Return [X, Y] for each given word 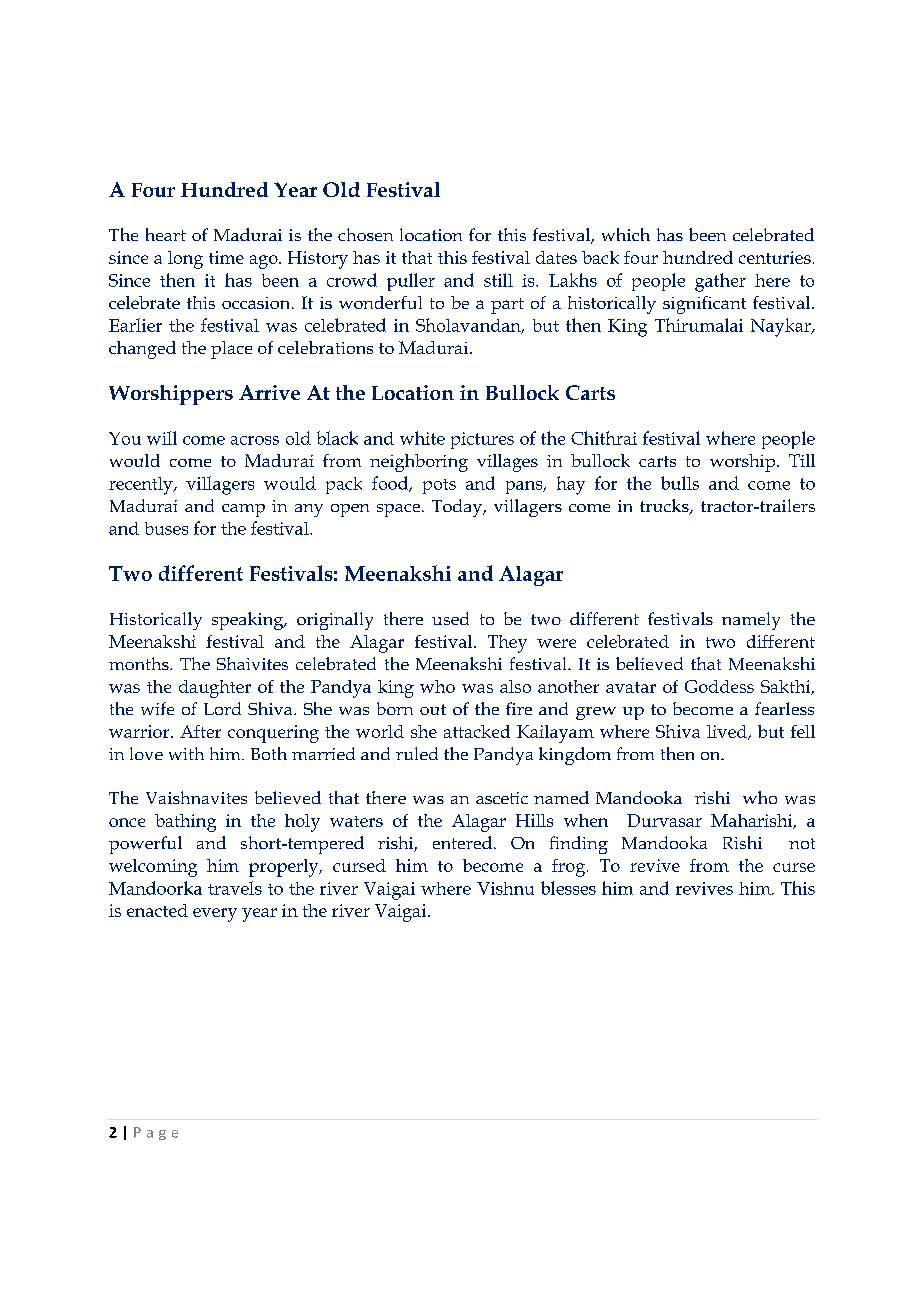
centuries [775, 257]
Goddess [719, 686]
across [255, 440]
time [226, 257]
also [515, 686]
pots [439, 486]
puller [411, 282]
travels [235, 888]
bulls [680, 483]
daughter [215, 689]
